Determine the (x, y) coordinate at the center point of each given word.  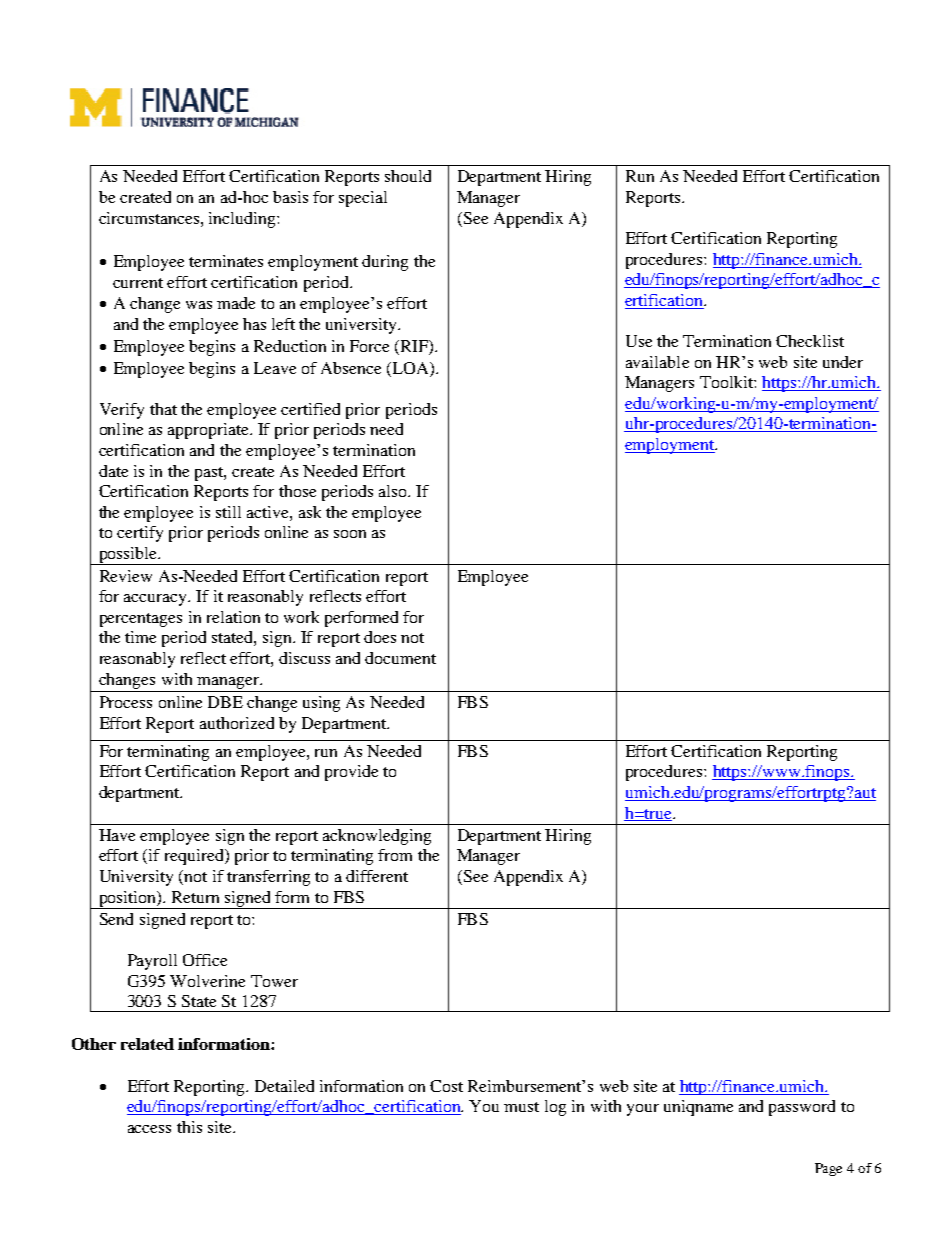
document (400, 658)
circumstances (150, 218)
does (380, 637)
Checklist (810, 341)
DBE (225, 702)
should (408, 176)
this (189, 1127)
